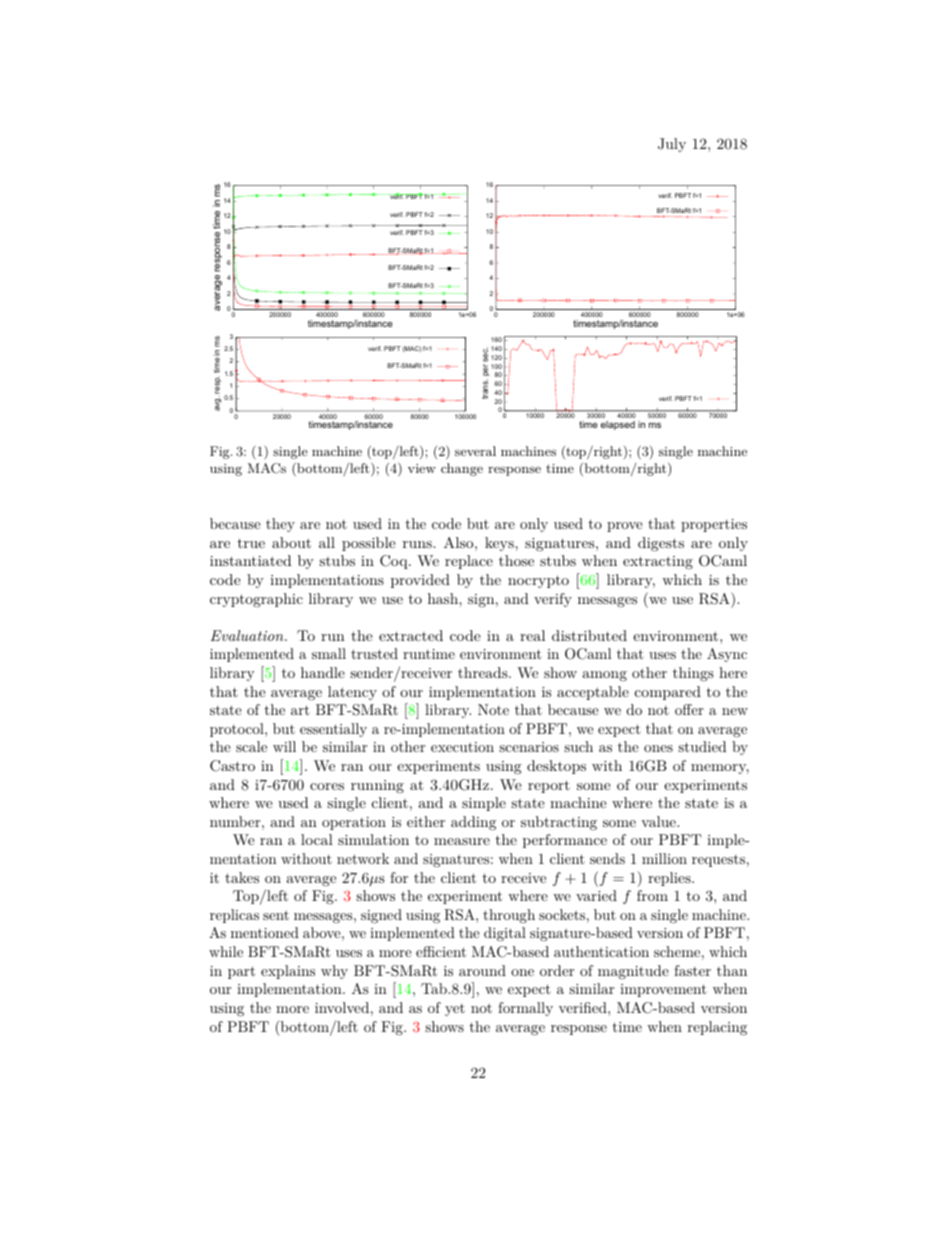 The height and width of the image is (1233, 952). Describe the element at coordinates (256, 600) in the image. I see `cryptographic` at that location.
